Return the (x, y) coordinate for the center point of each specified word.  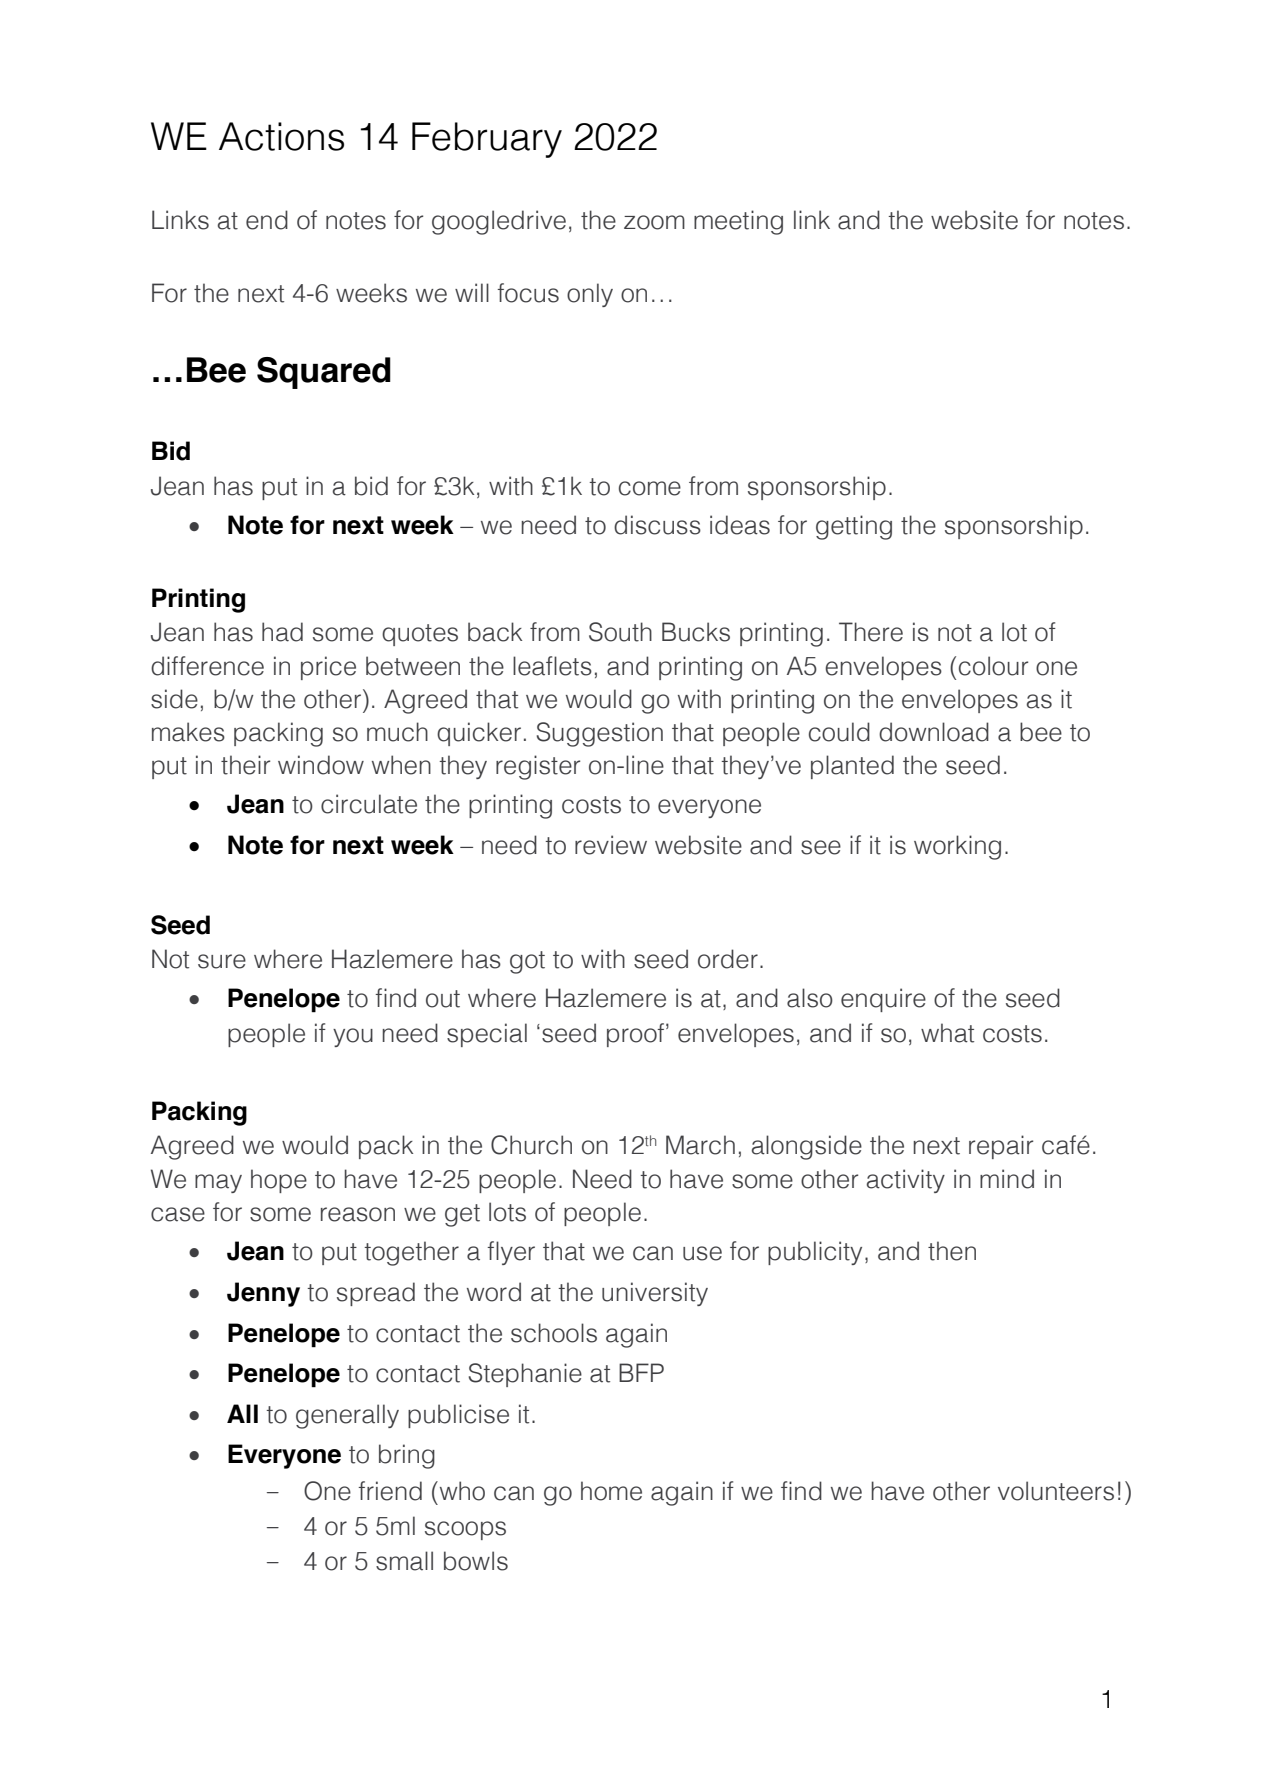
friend (390, 1491)
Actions (281, 136)
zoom (654, 222)
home (611, 1491)
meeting (738, 222)
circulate (369, 804)
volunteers (1056, 1491)
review (611, 845)
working (957, 847)
